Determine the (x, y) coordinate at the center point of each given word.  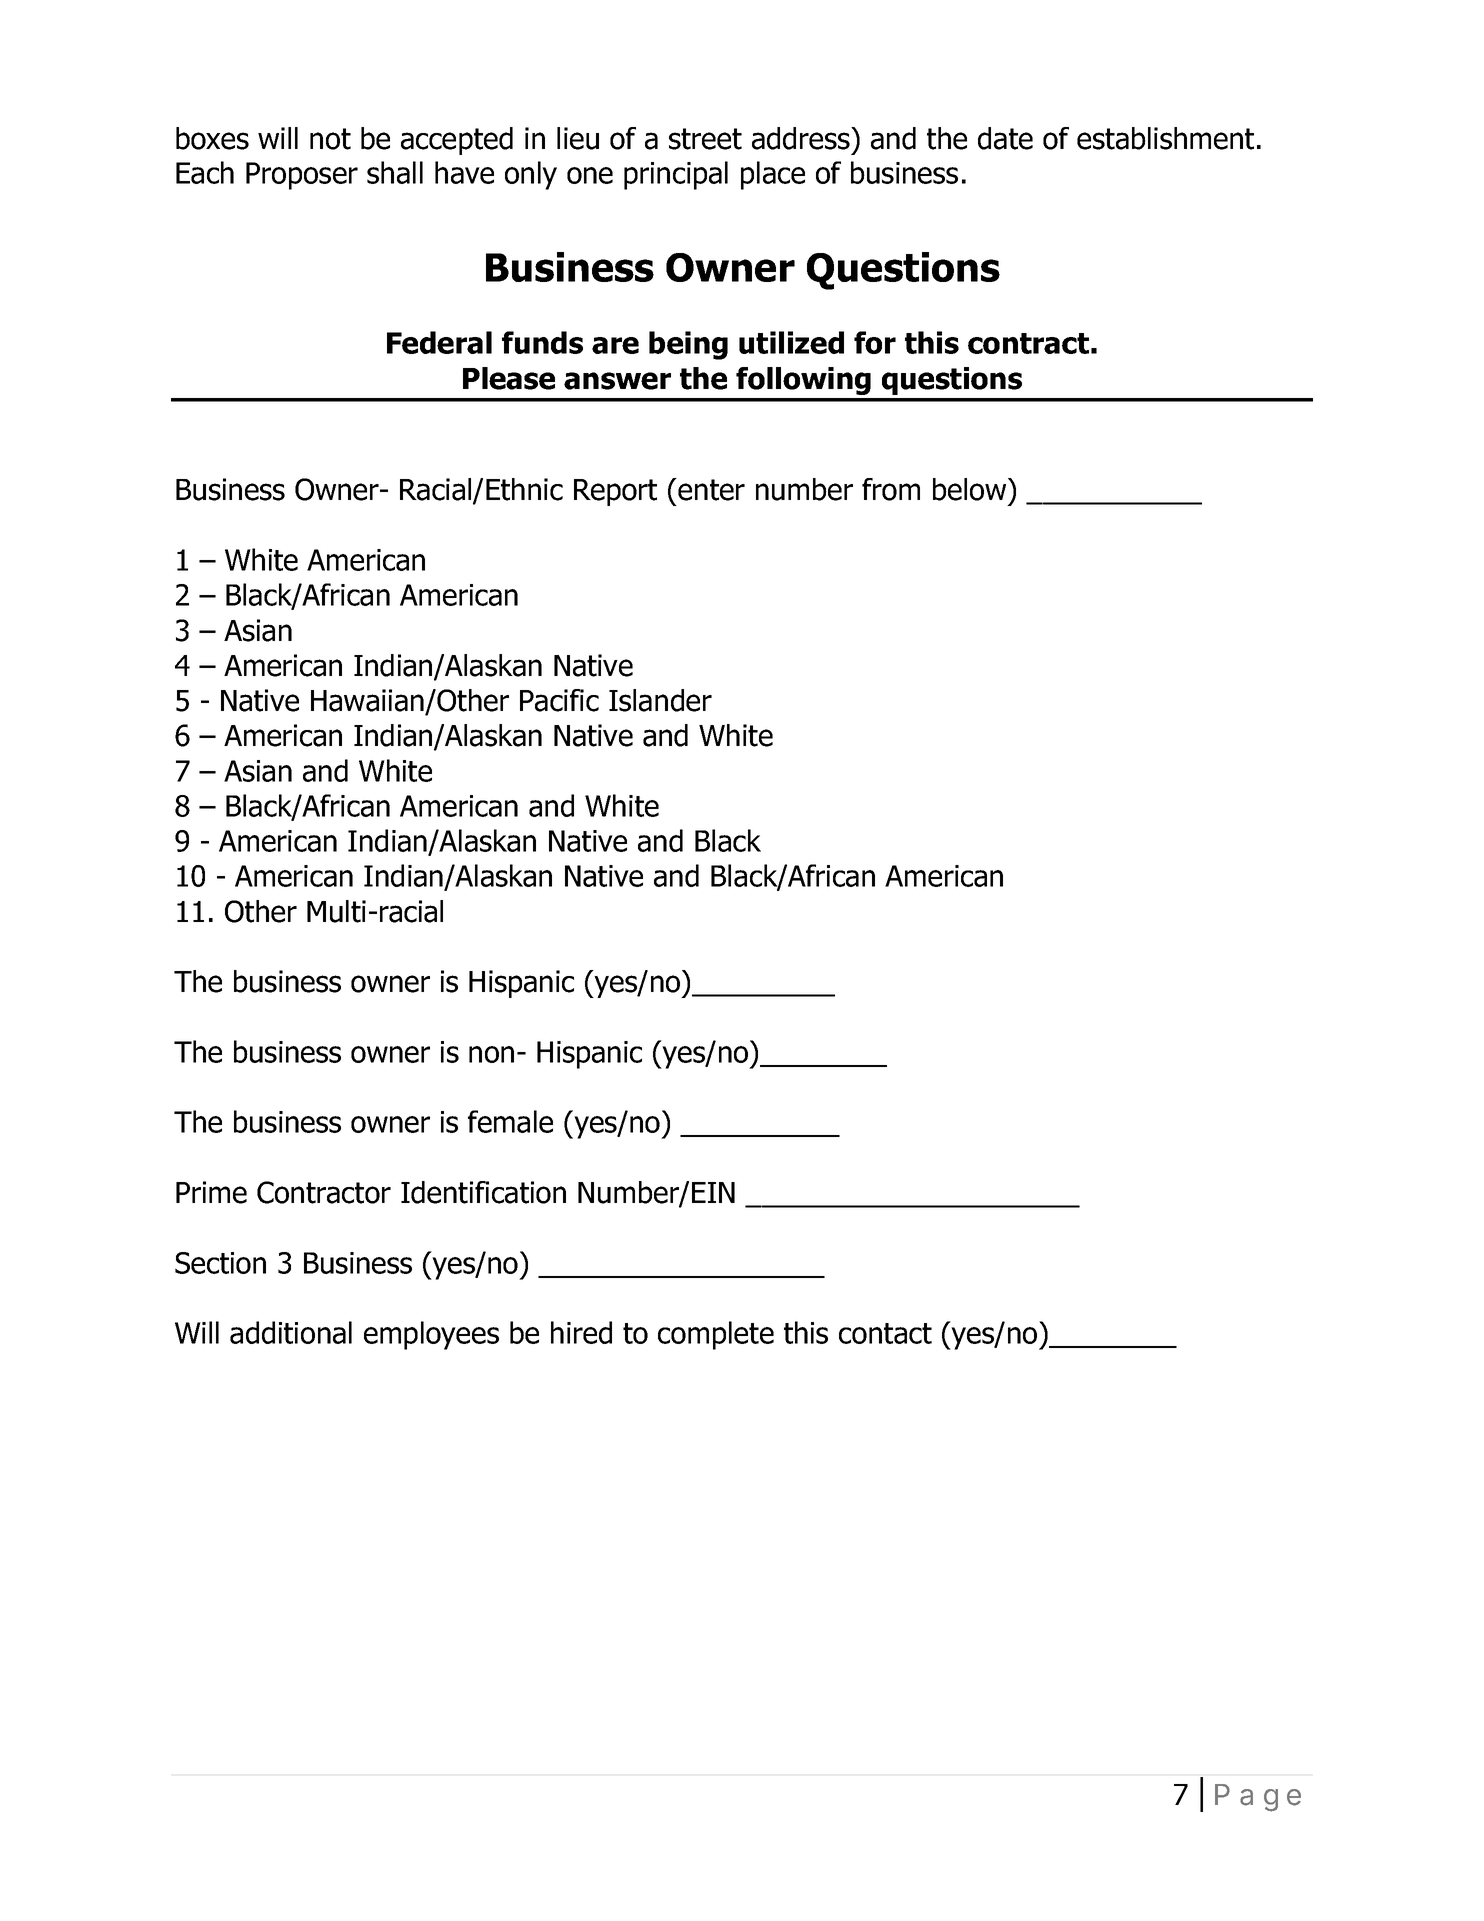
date (1005, 138)
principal (676, 175)
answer (617, 381)
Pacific (559, 700)
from (891, 489)
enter (710, 489)
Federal (439, 342)
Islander (660, 700)
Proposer (302, 176)
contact (885, 1333)
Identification (483, 1192)
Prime (211, 1192)
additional (291, 1332)
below (971, 489)
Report (615, 492)
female (510, 1121)
